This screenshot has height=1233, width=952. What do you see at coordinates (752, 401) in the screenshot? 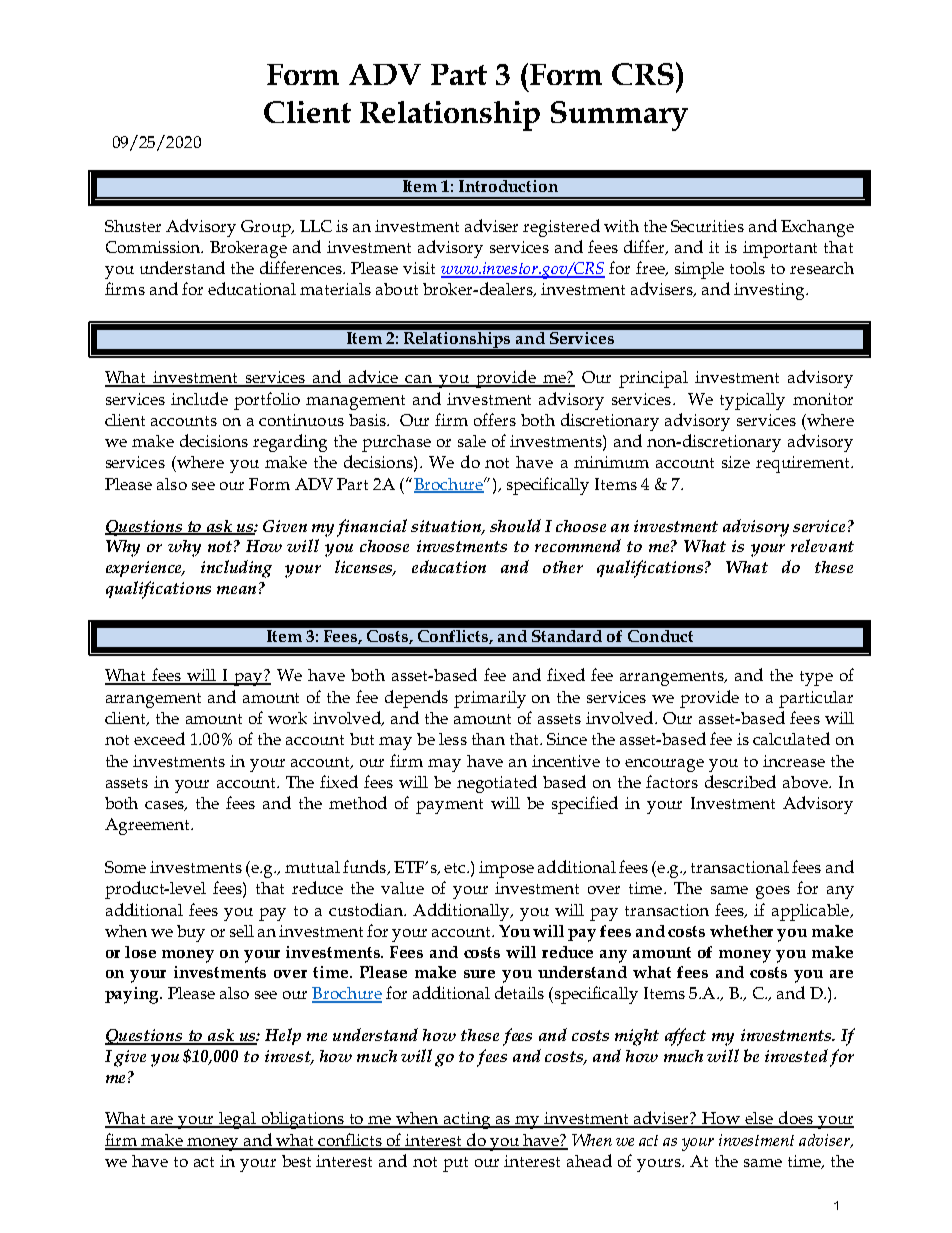
I see `typically` at bounding box center [752, 401].
